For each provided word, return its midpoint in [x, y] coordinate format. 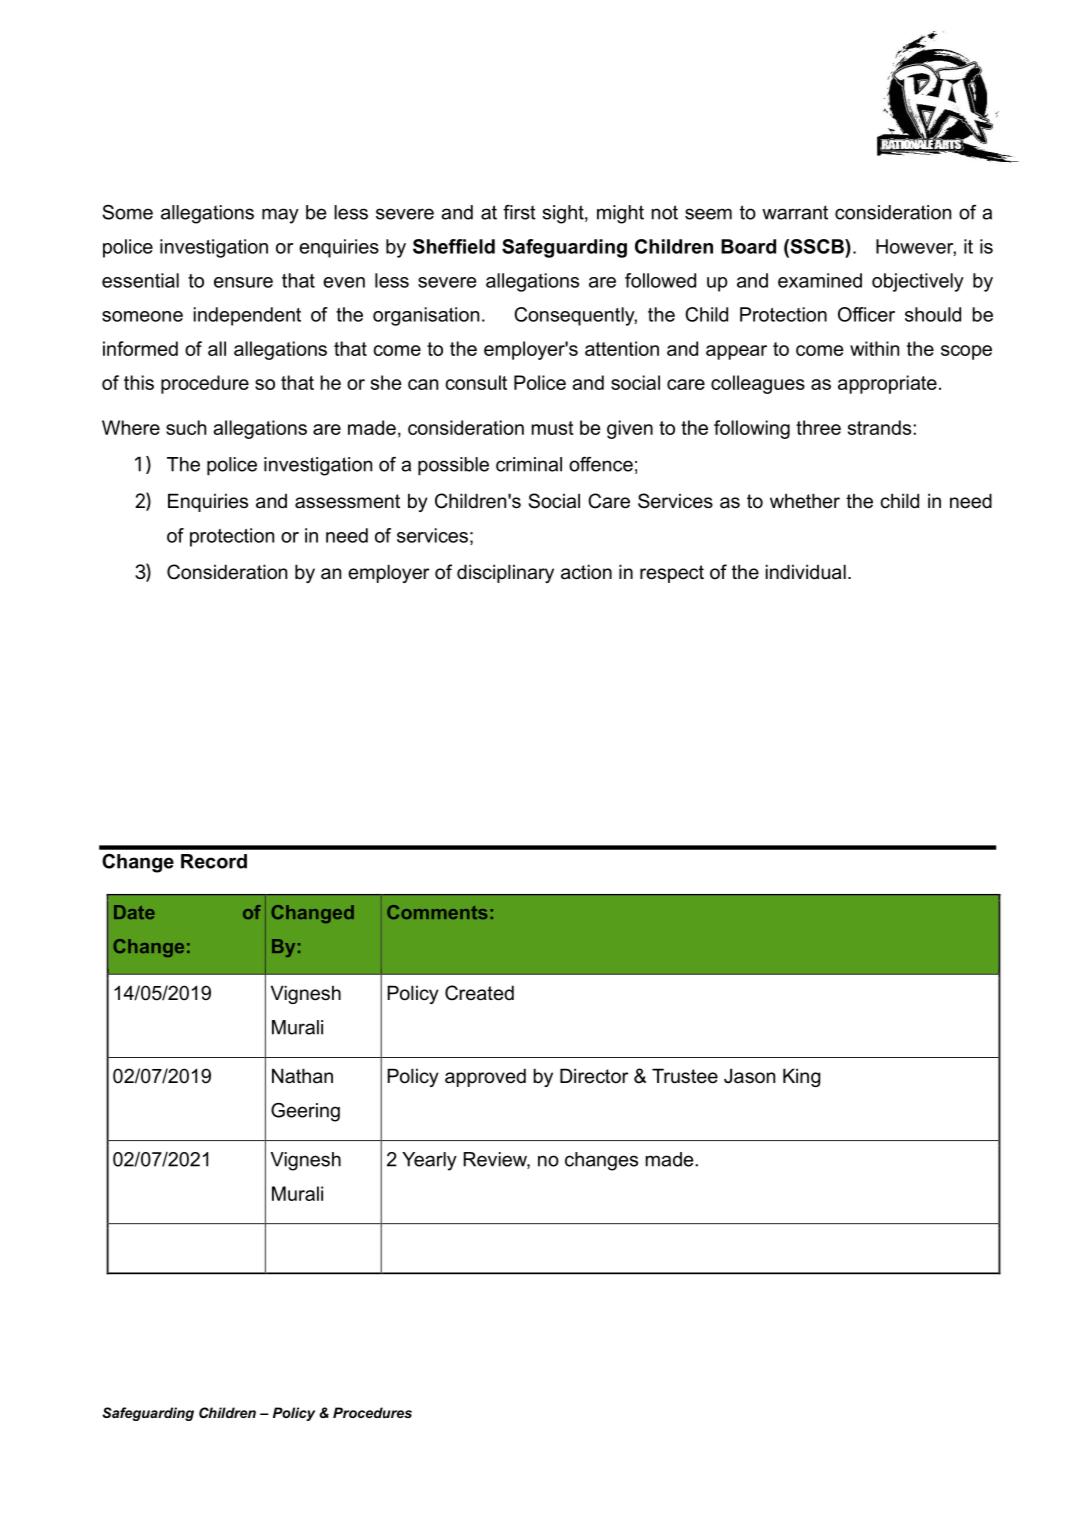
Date [134, 912]
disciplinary [505, 573]
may [280, 216]
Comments [437, 912]
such [186, 427]
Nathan [302, 1076]
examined [820, 280]
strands [881, 427]
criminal [529, 464]
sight [564, 214]
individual [806, 572]
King [802, 1077]
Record [214, 861]
